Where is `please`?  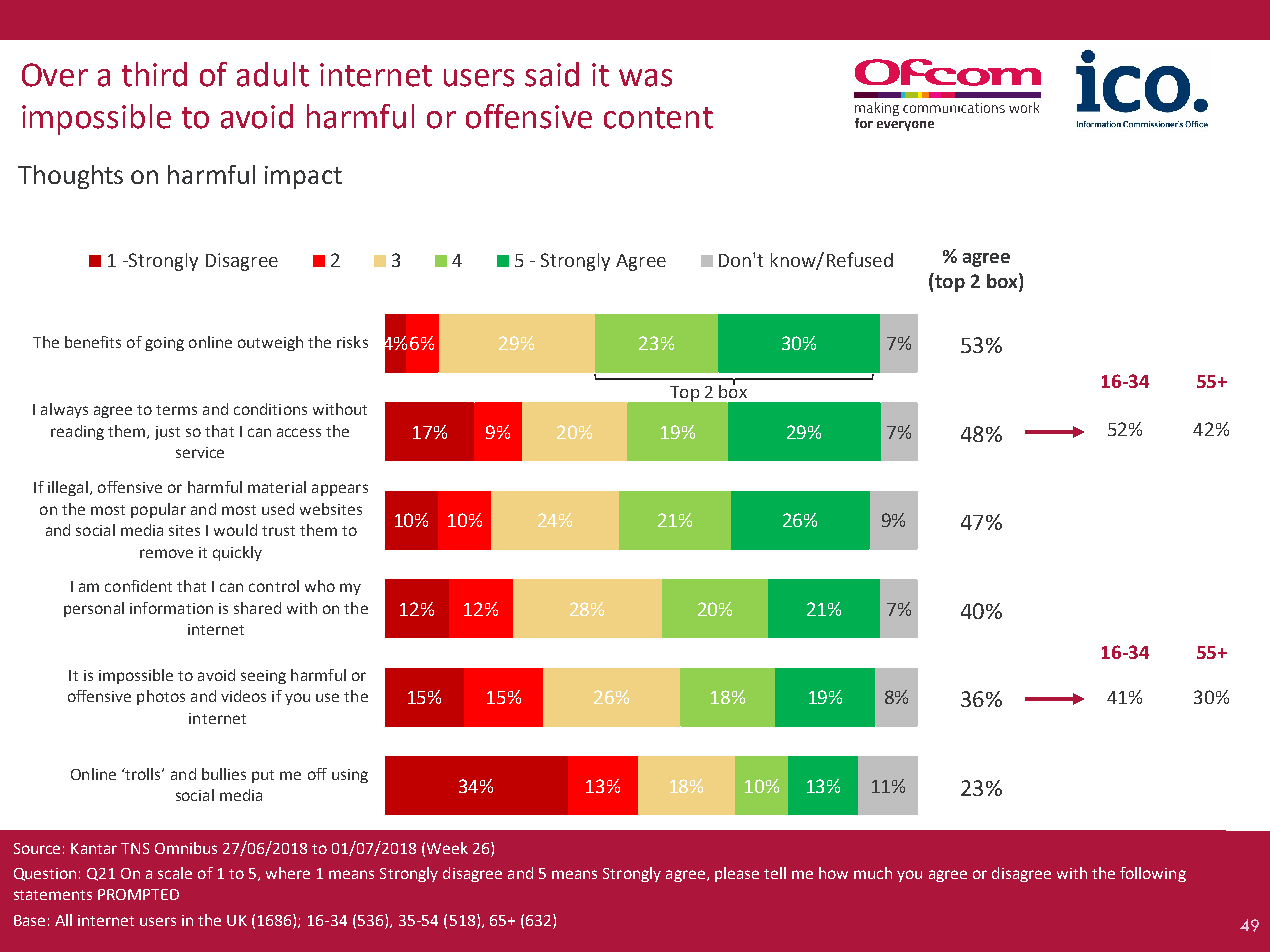
please is located at coordinates (737, 874).
